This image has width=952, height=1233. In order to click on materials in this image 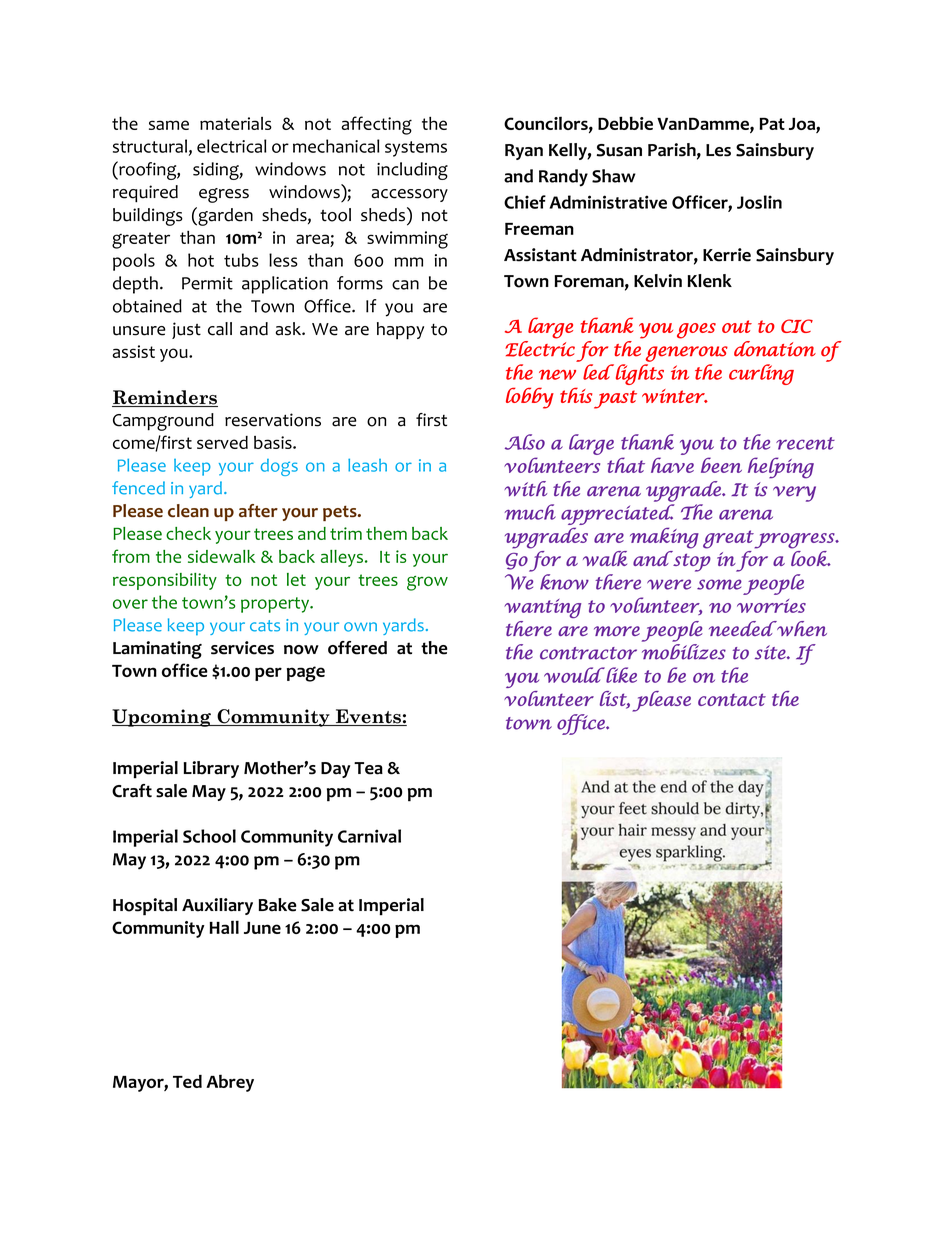, I will do `click(236, 123)`.
